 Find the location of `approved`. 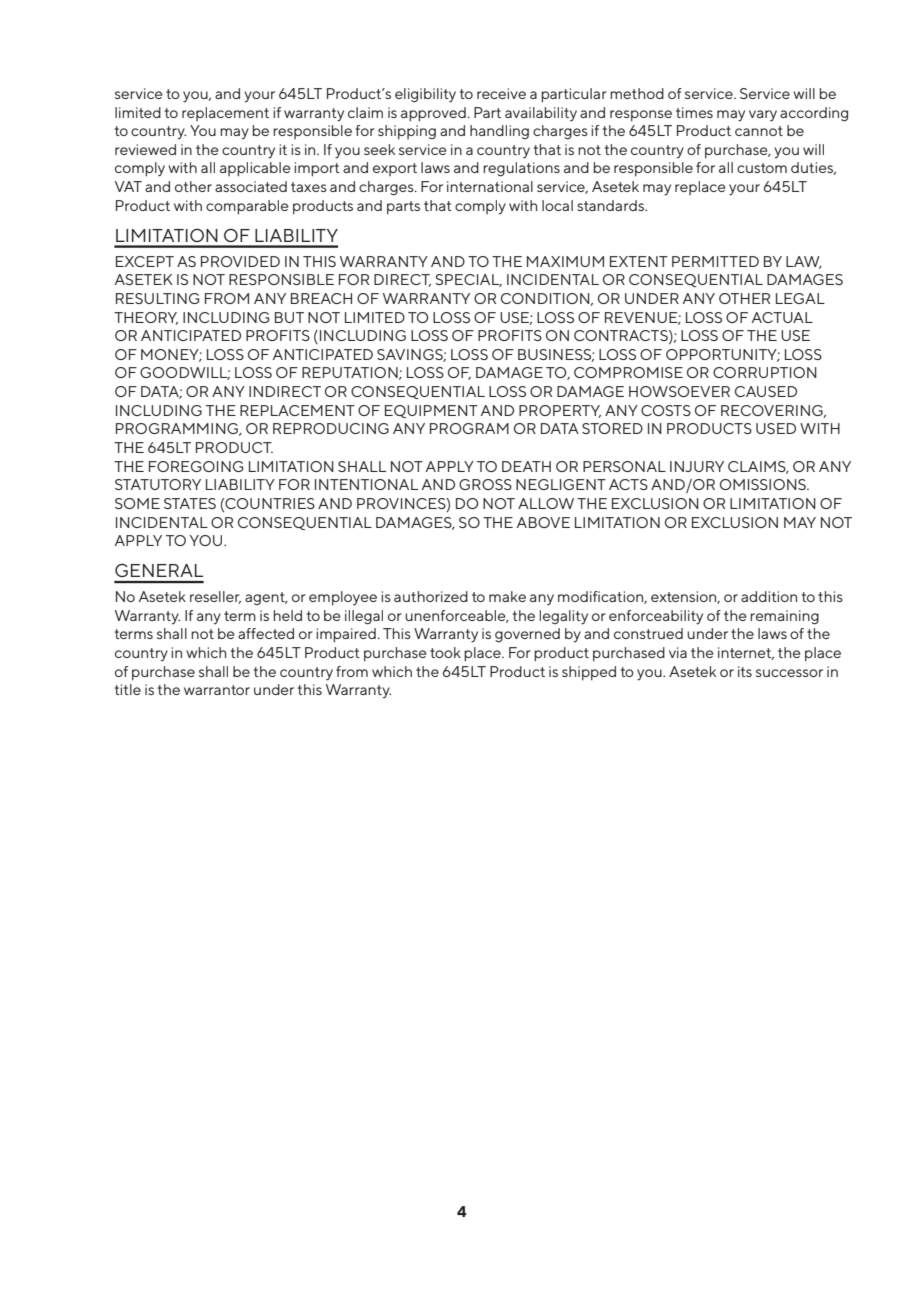

approved is located at coordinates (433, 114).
